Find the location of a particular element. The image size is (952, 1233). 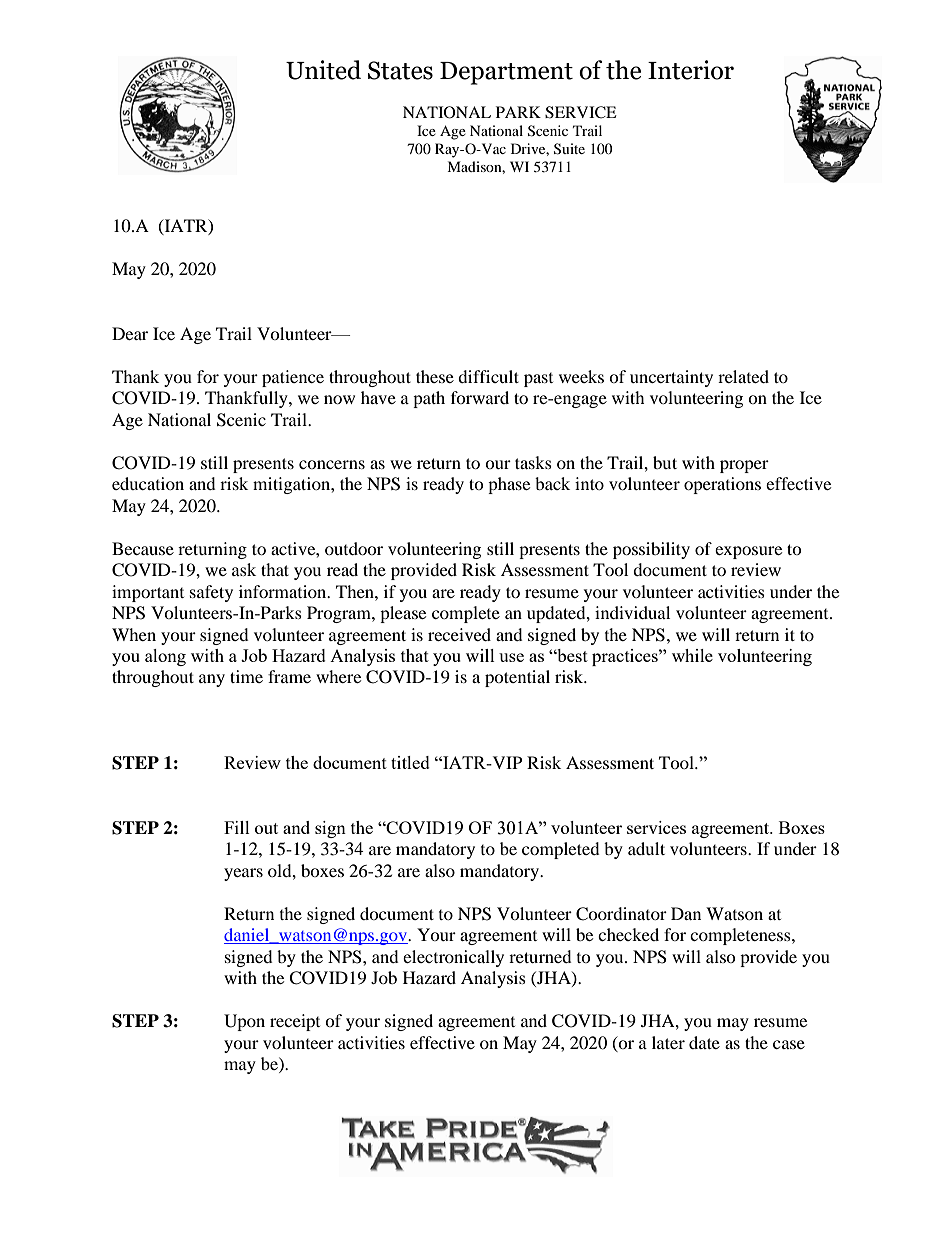

any is located at coordinates (212, 680).
